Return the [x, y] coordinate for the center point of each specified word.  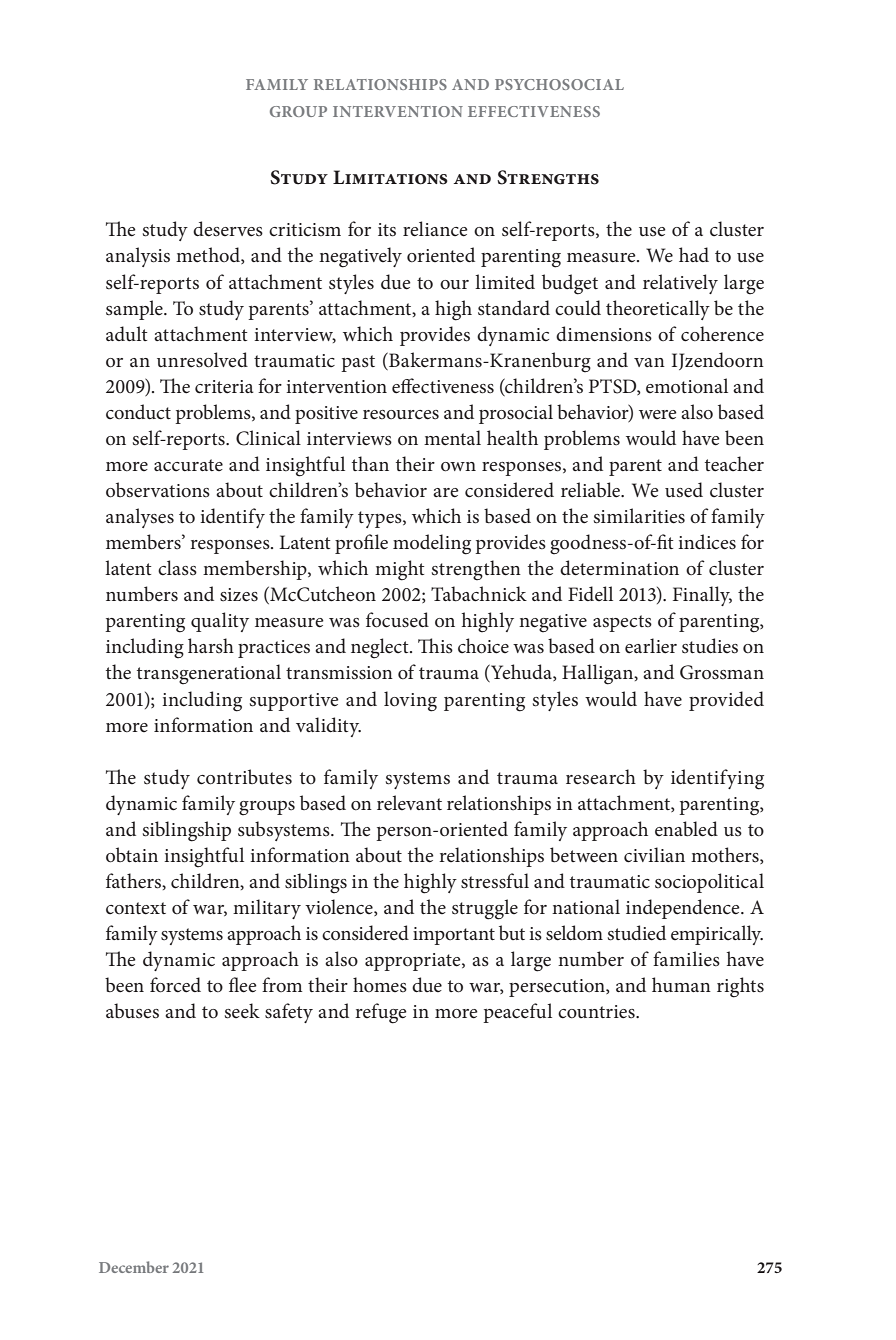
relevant [409, 803]
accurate [188, 465]
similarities [639, 516]
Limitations [390, 177]
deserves [228, 229]
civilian [654, 855]
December [134, 1267]
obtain [132, 855]
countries [597, 1012]
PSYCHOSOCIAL [559, 84]
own [458, 467]
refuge [381, 1013]
